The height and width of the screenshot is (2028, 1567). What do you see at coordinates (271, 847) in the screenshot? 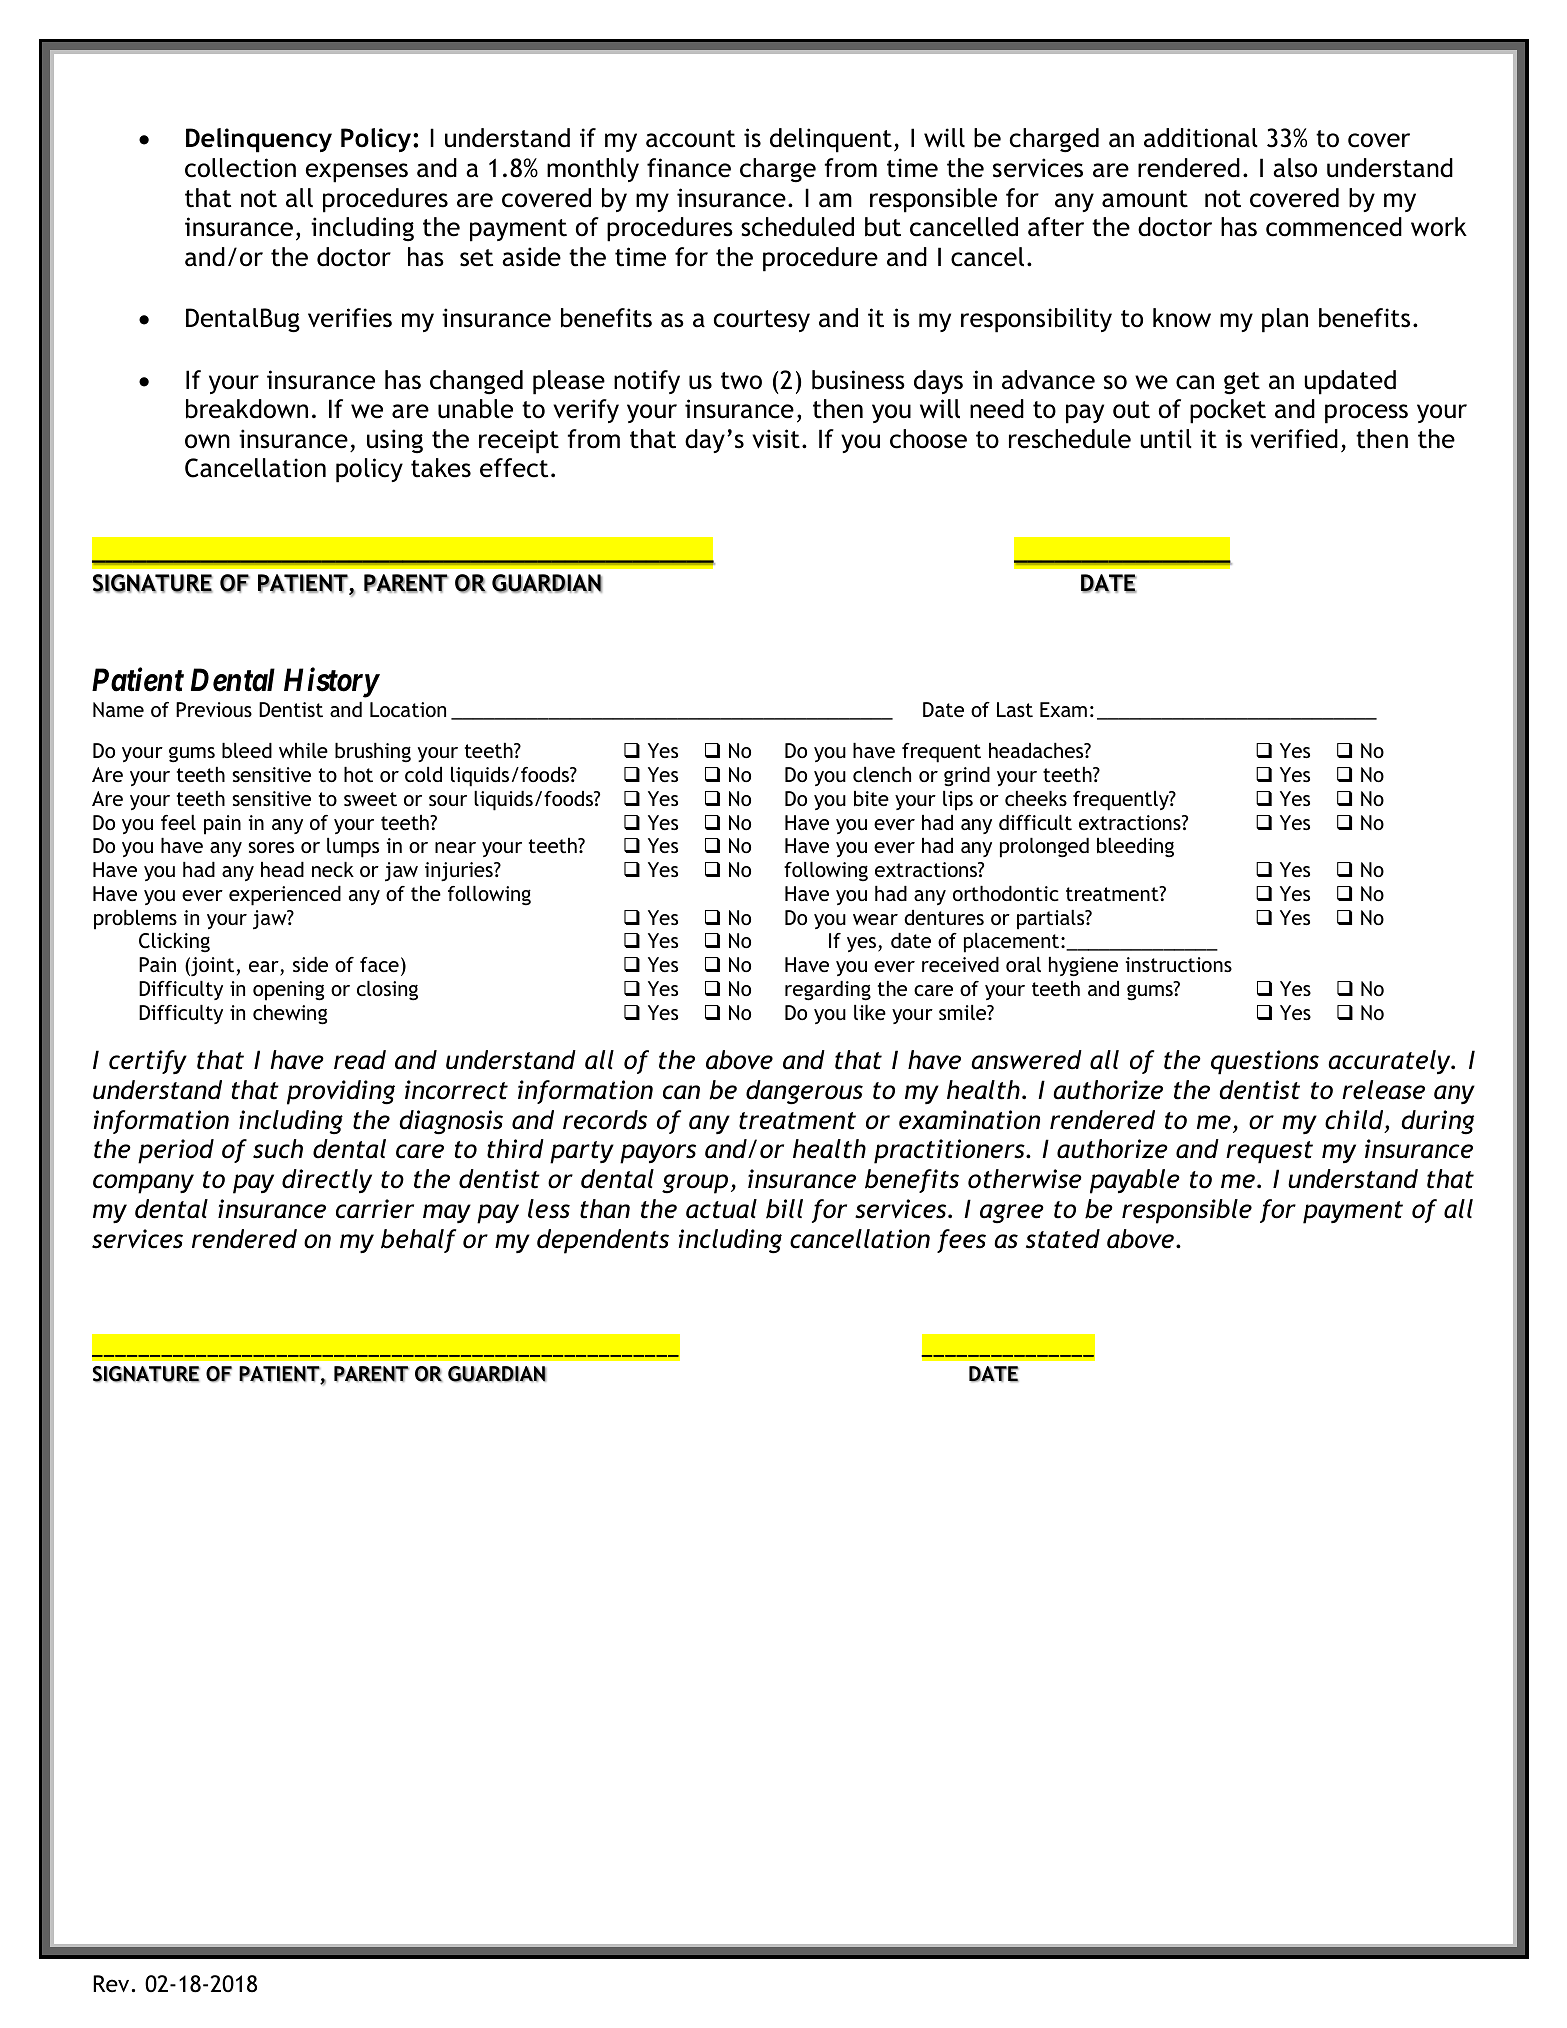
I see `sores` at bounding box center [271, 847].
